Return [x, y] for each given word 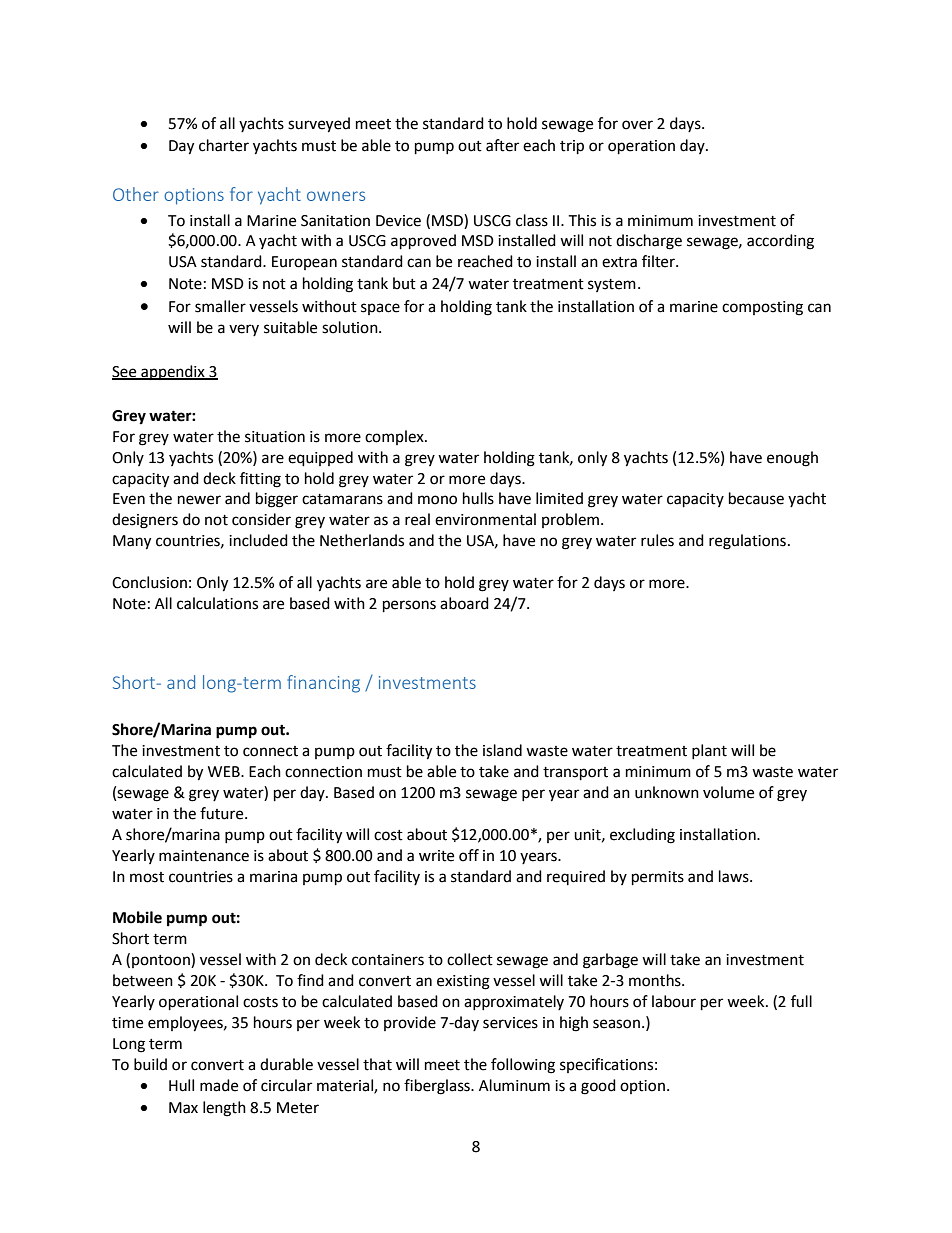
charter [224, 145]
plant [709, 751]
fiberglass [438, 1087]
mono [437, 500]
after [502, 145]
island [502, 750]
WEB [225, 771]
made [219, 1085]
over [637, 125]
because [756, 498]
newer [199, 500]
